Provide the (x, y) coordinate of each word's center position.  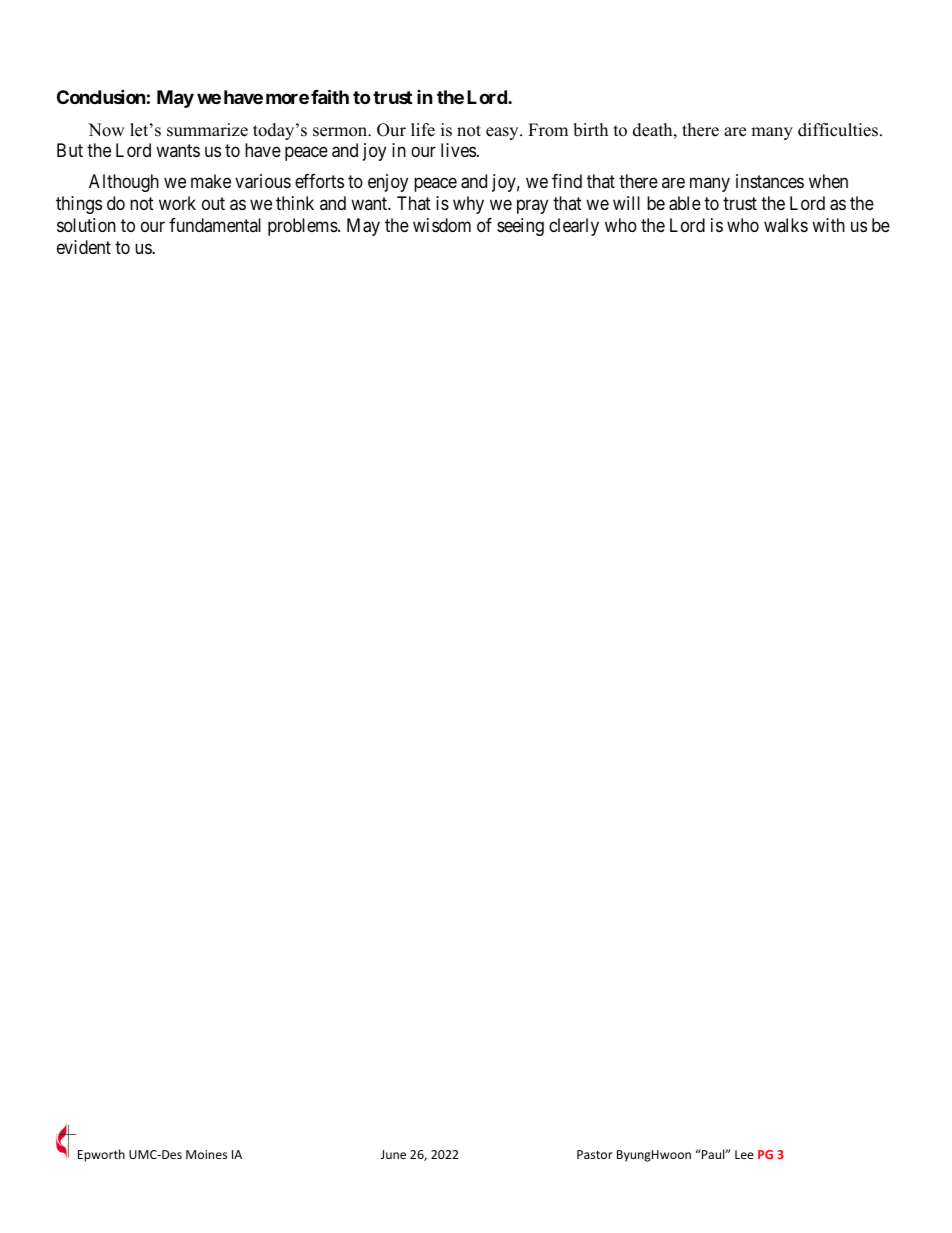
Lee (744, 1154)
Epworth (101, 1155)
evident (84, 247)
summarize (207, 130)
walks (786, 225)
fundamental (215, 225)
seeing (520, 227)
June (393, 1154)
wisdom (442, 225)
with (828, 225)
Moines (206, 1154)
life (423, 130)
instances (770, 181)
